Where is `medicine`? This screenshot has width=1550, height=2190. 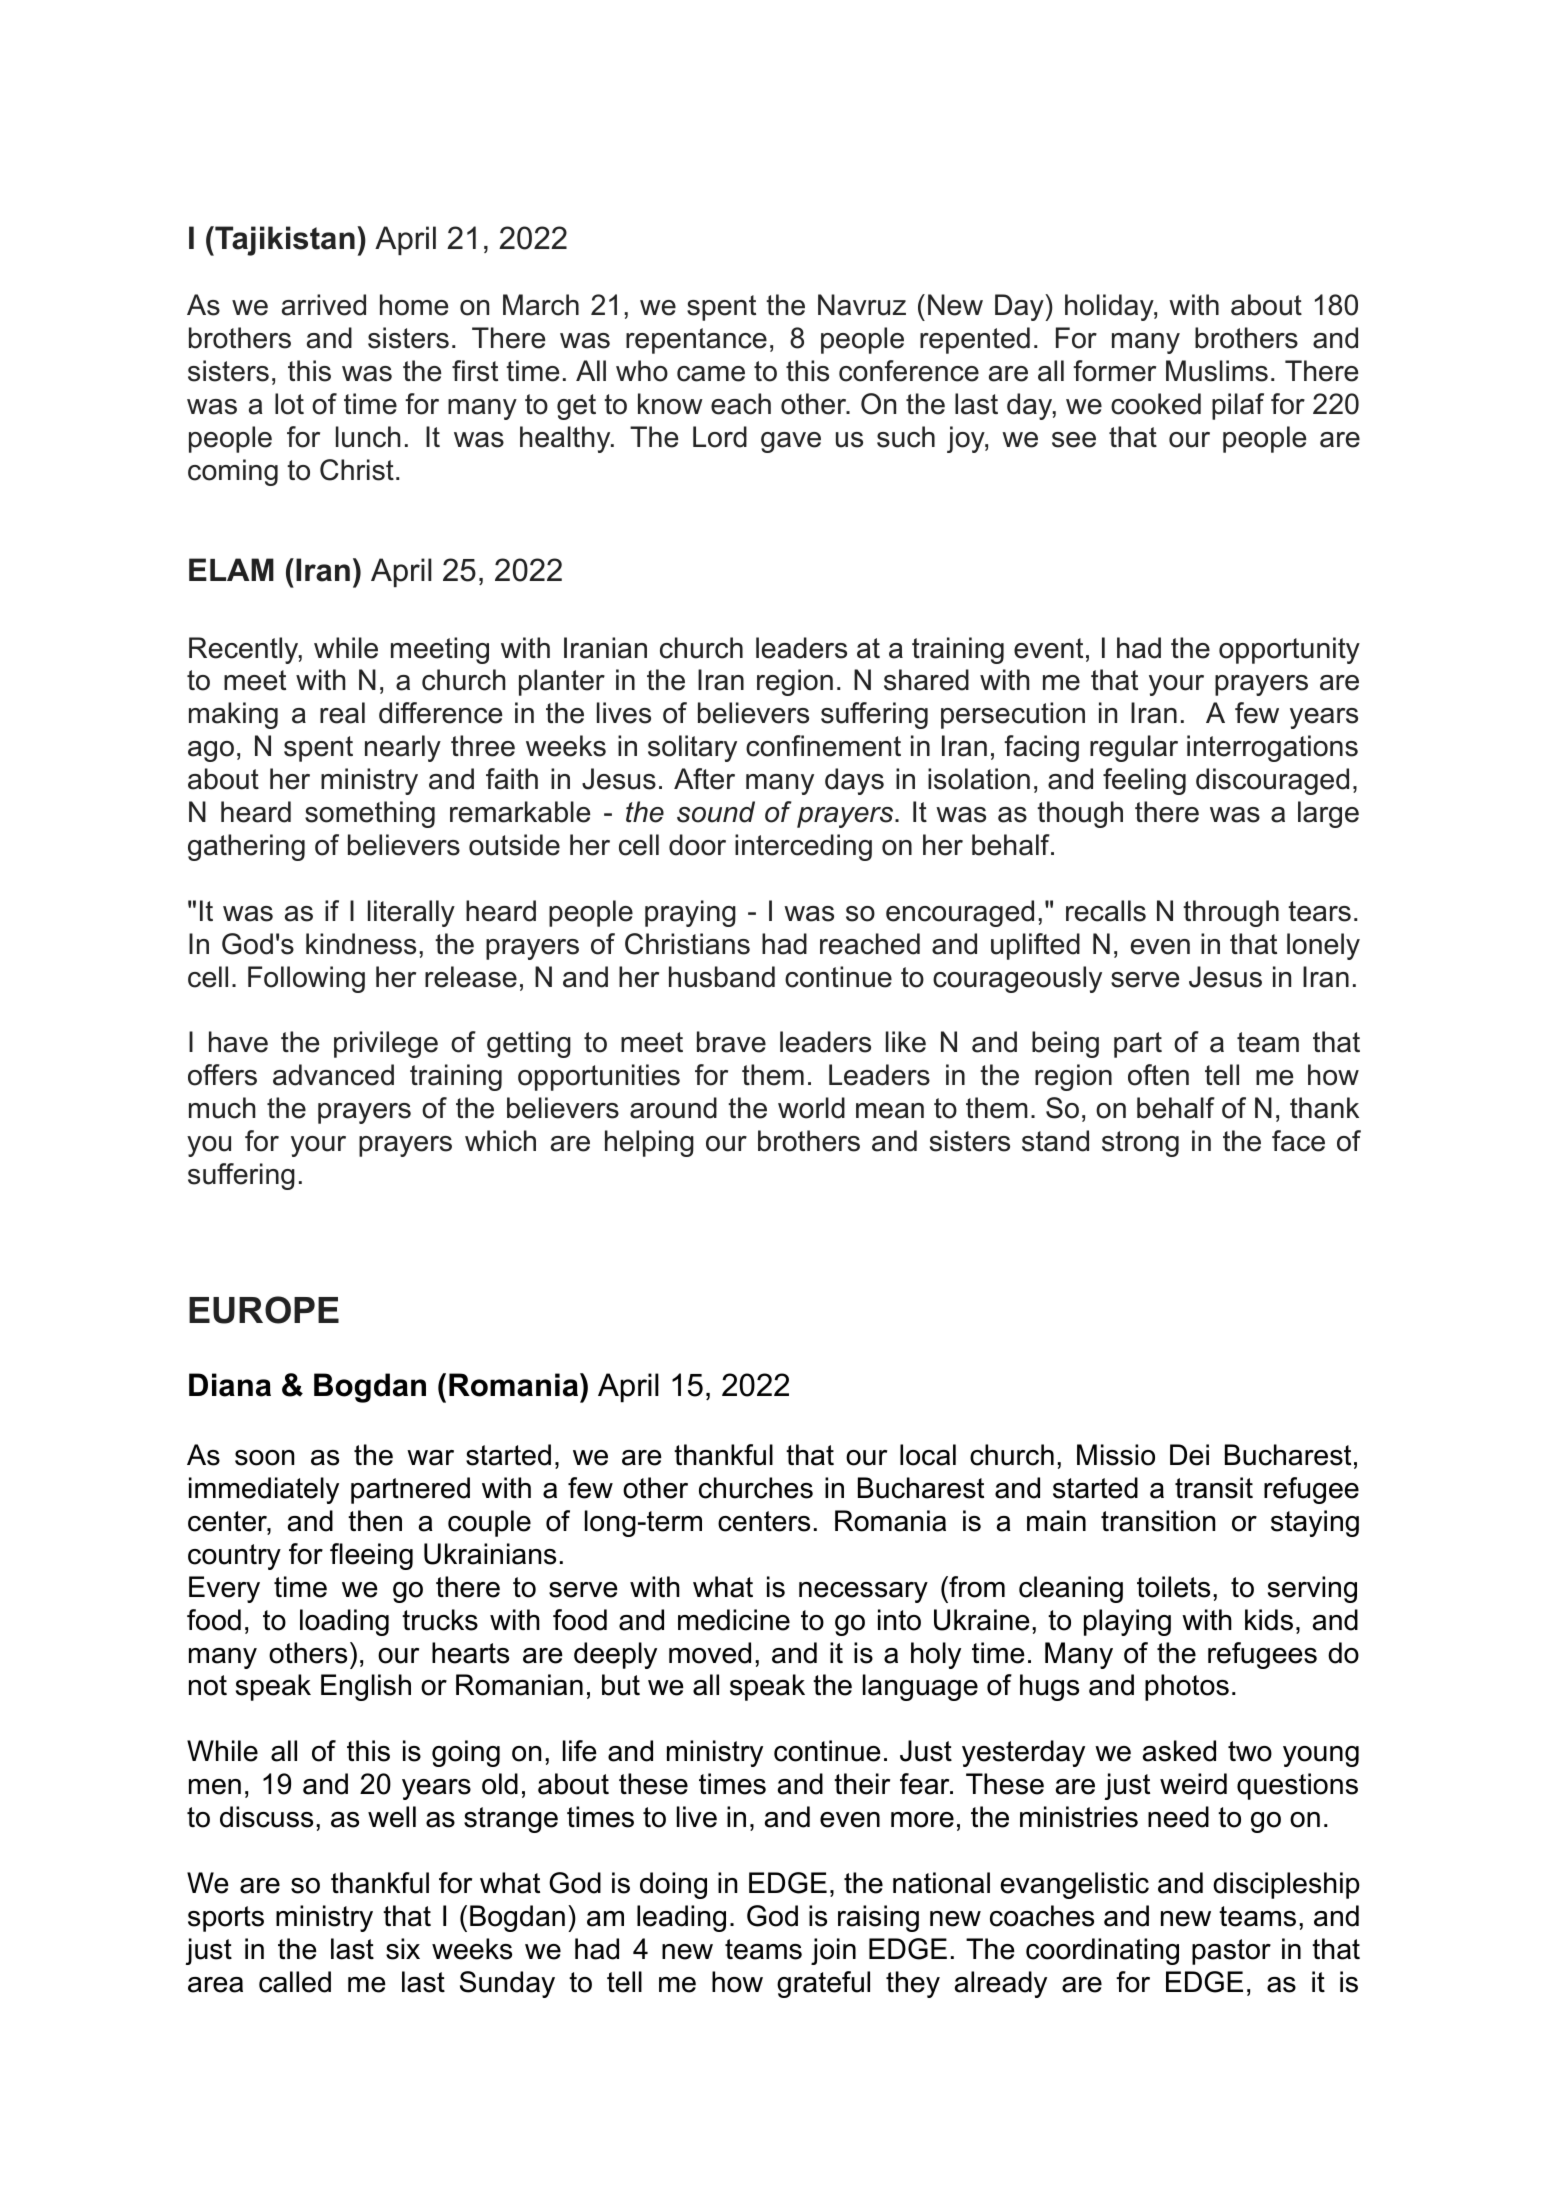 medicine is located at coordinates (734, 1620).
